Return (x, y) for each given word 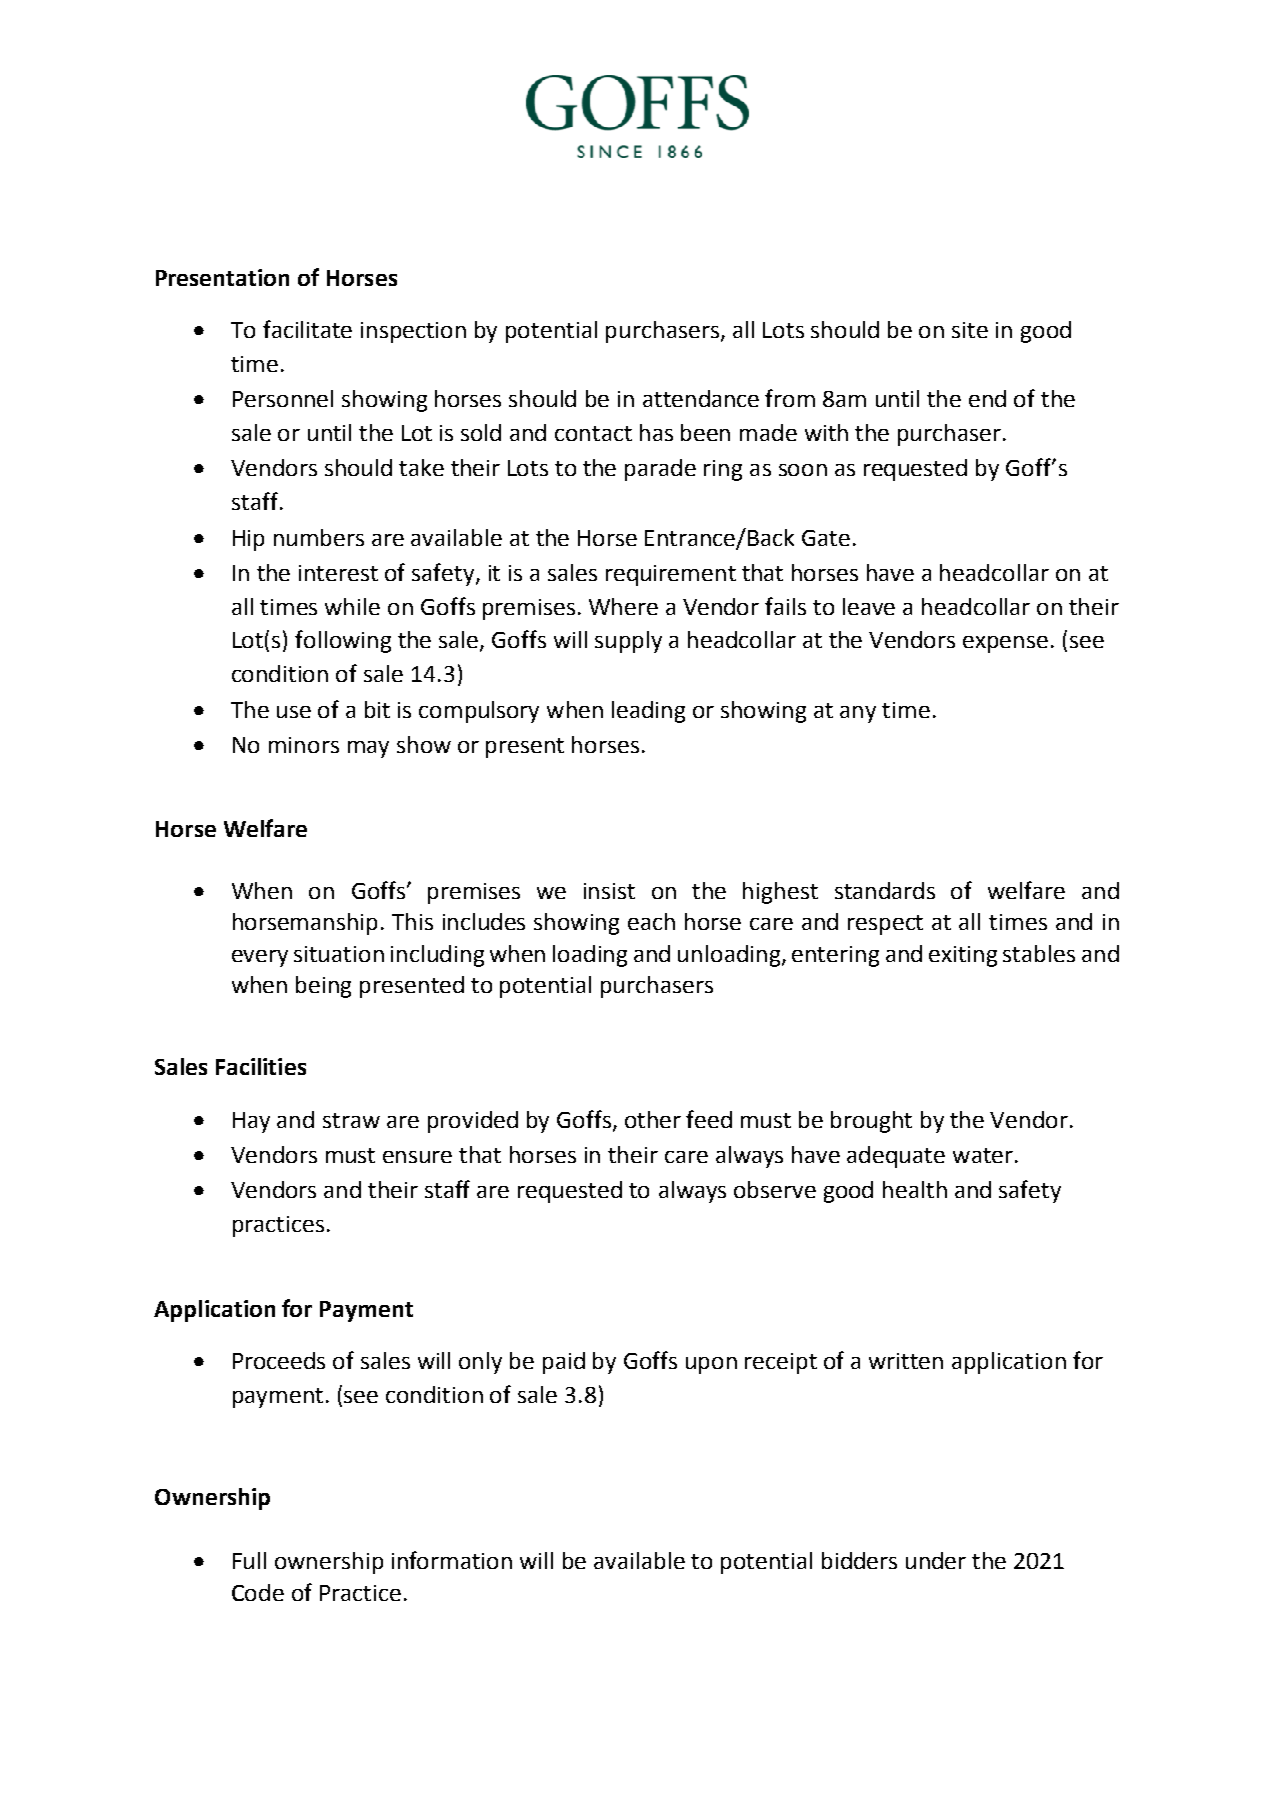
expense (1005, 644)
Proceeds (279, 1360)
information (452, 1560)
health (915, 1189)
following (343, 641)
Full (249, 1560)
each (651, 921)
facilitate (307, 329)
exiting (963, 956)
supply (628, 642)
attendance (701, 398)
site (970, 330)
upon (711, 1365)
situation (339, 954)
